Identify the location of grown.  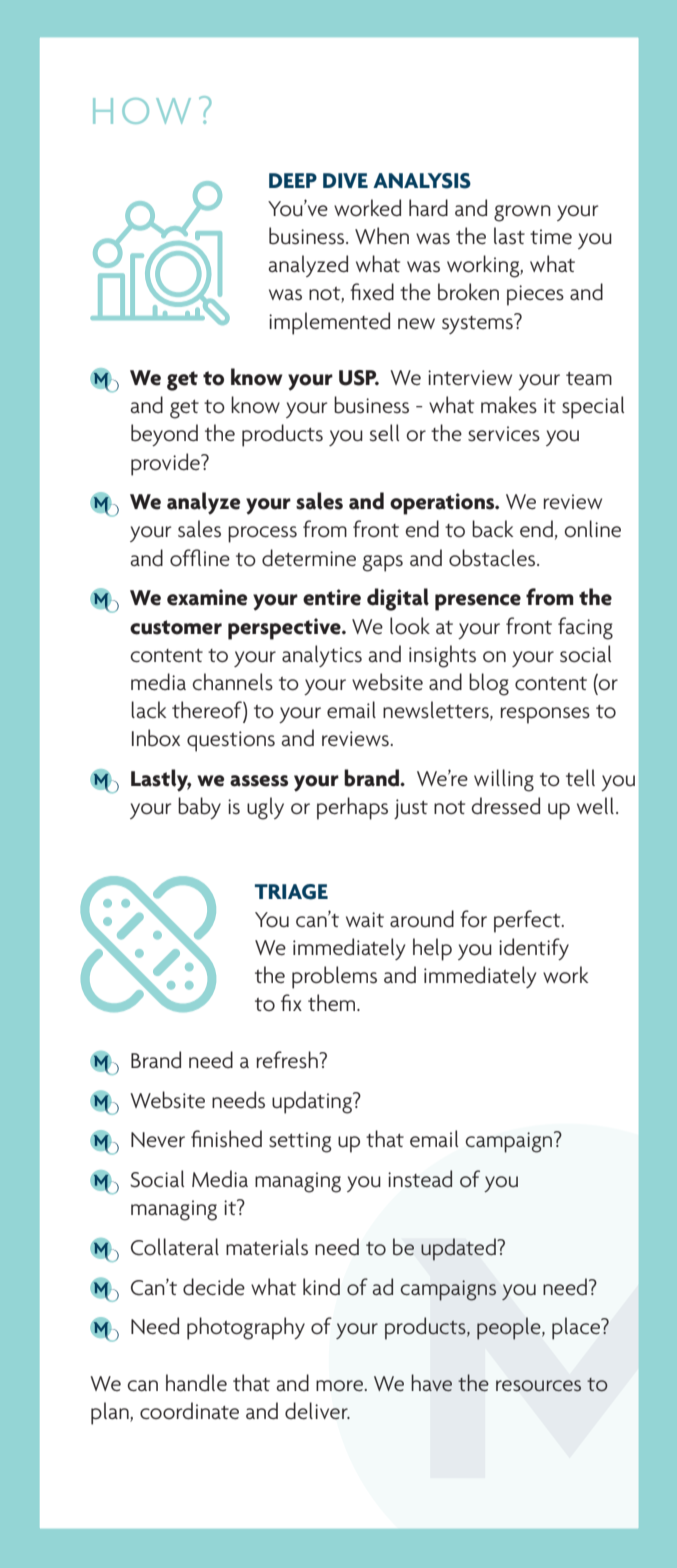
(522, 213).
